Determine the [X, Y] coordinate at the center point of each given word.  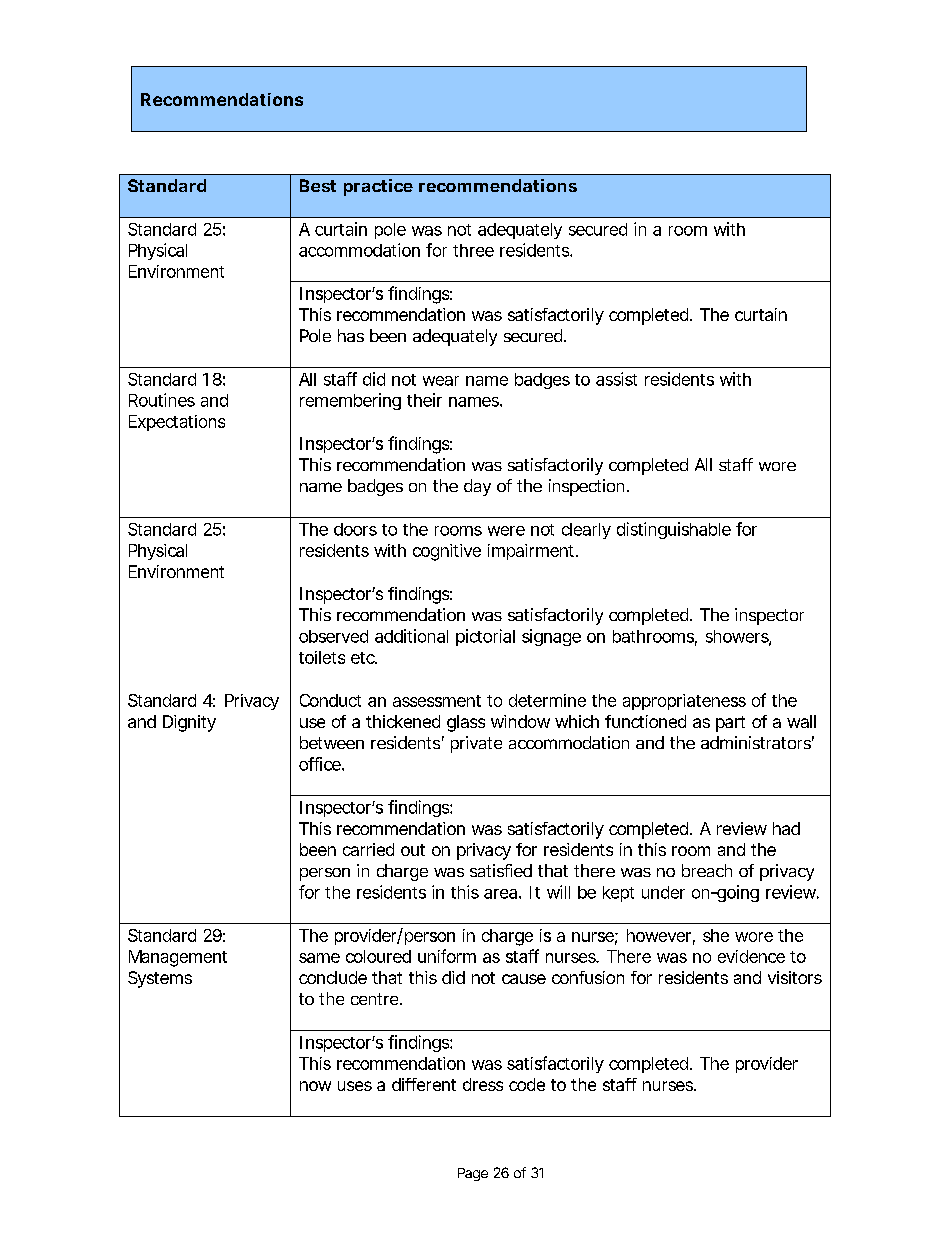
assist [616, 379]
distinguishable [674, 530]
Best [318, 185]
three [473, 250]
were [506, 531]
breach [707, 870]
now [315, 1086]
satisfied [501, 870]
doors [355, 529]
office [321, 764]
